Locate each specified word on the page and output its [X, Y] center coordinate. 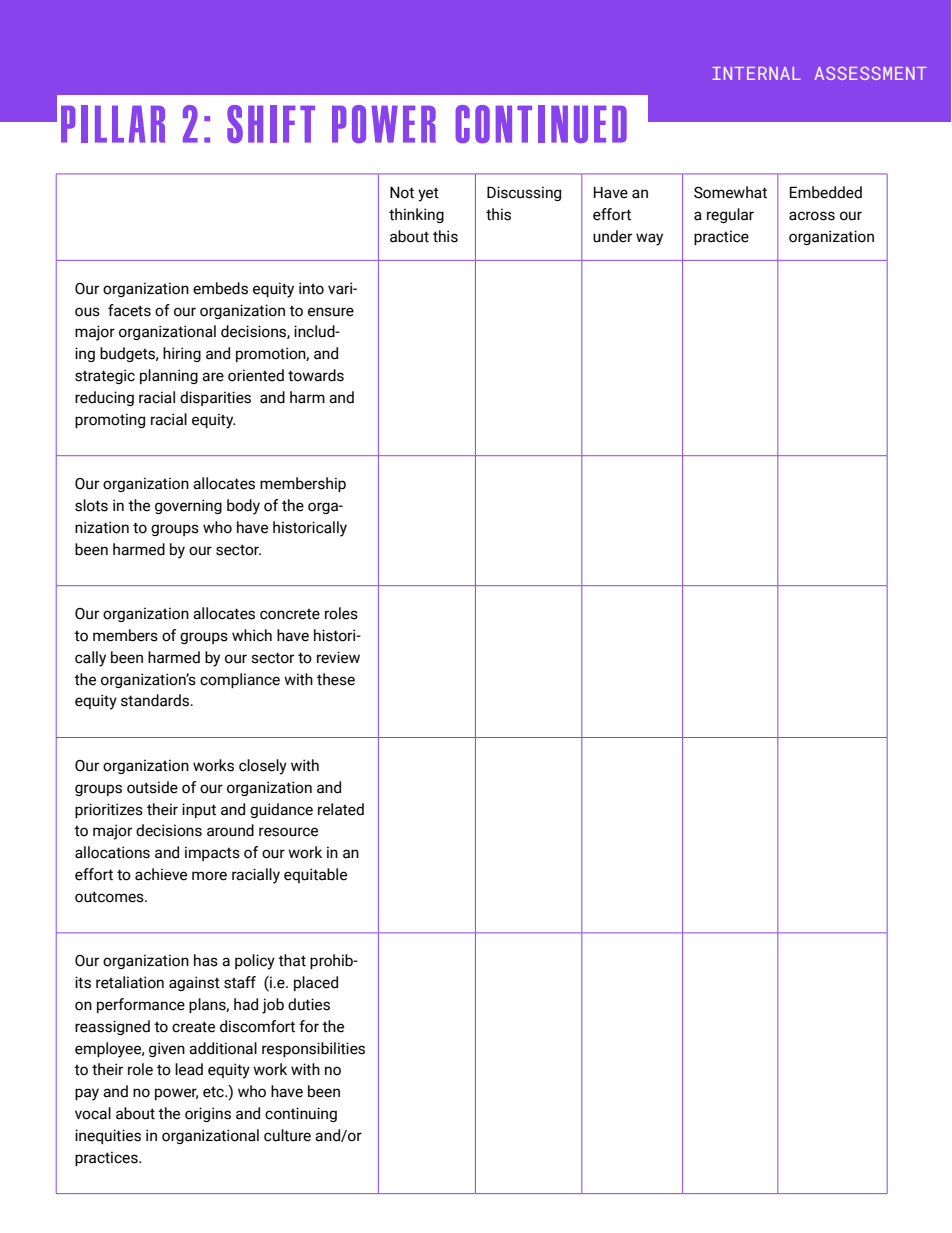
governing [188, 506]
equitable [315, 875]
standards [156, 700]
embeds [220, 288]
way [649, 239]
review [338, 657]
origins [208, 1114]
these [336, 679]
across [812, 216]
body [243, 507]
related [341, 809]
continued [541, 124]
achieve [161, 874]
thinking [416, 215]
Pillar [113, 124]
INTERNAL [756, 73]
